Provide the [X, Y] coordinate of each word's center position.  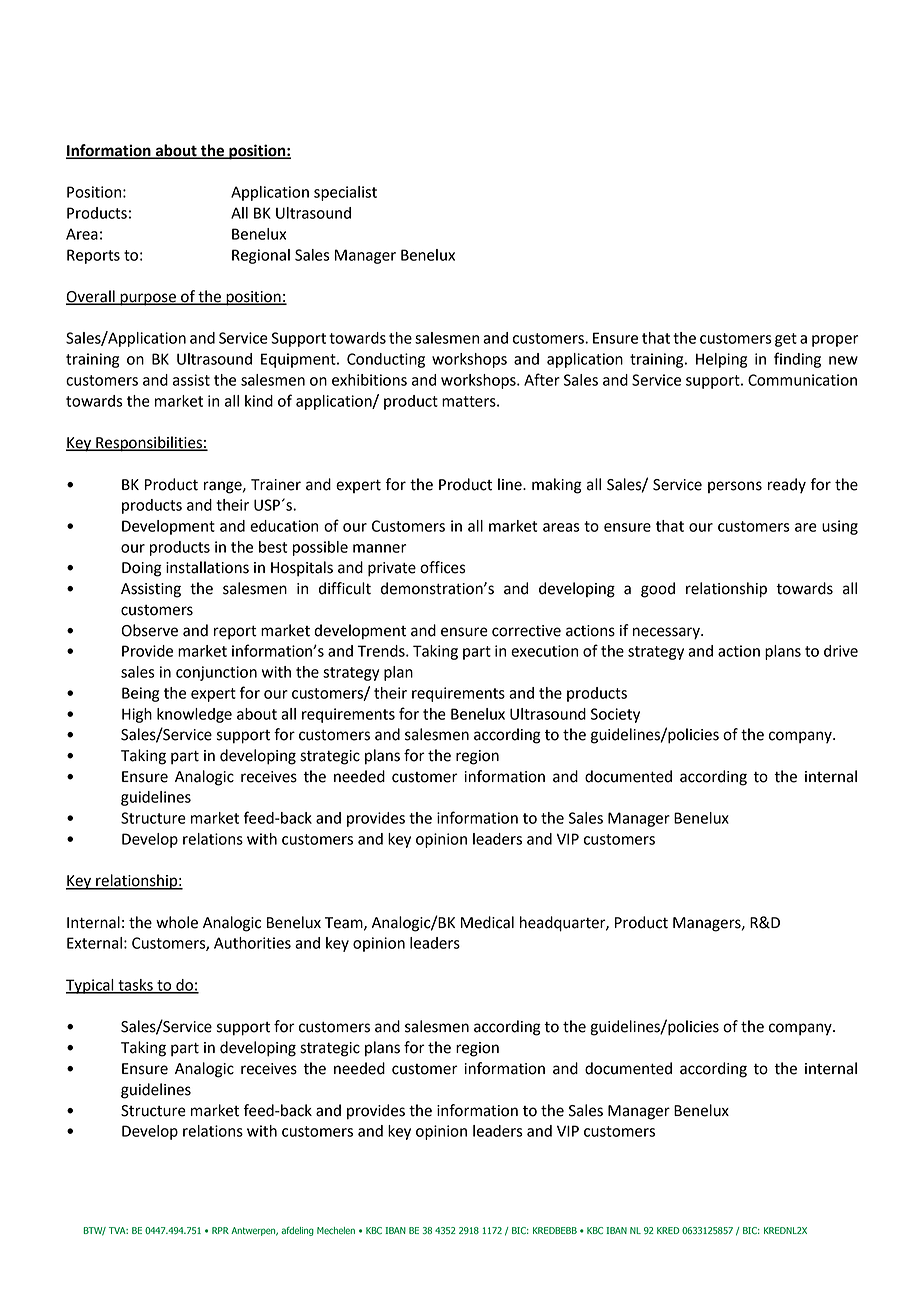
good [658, 590]
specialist [345, 193]
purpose [148, 299]
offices [443, 567]
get [786, 340]
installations [207, 567]
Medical [487, 922]
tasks [135, 986]
